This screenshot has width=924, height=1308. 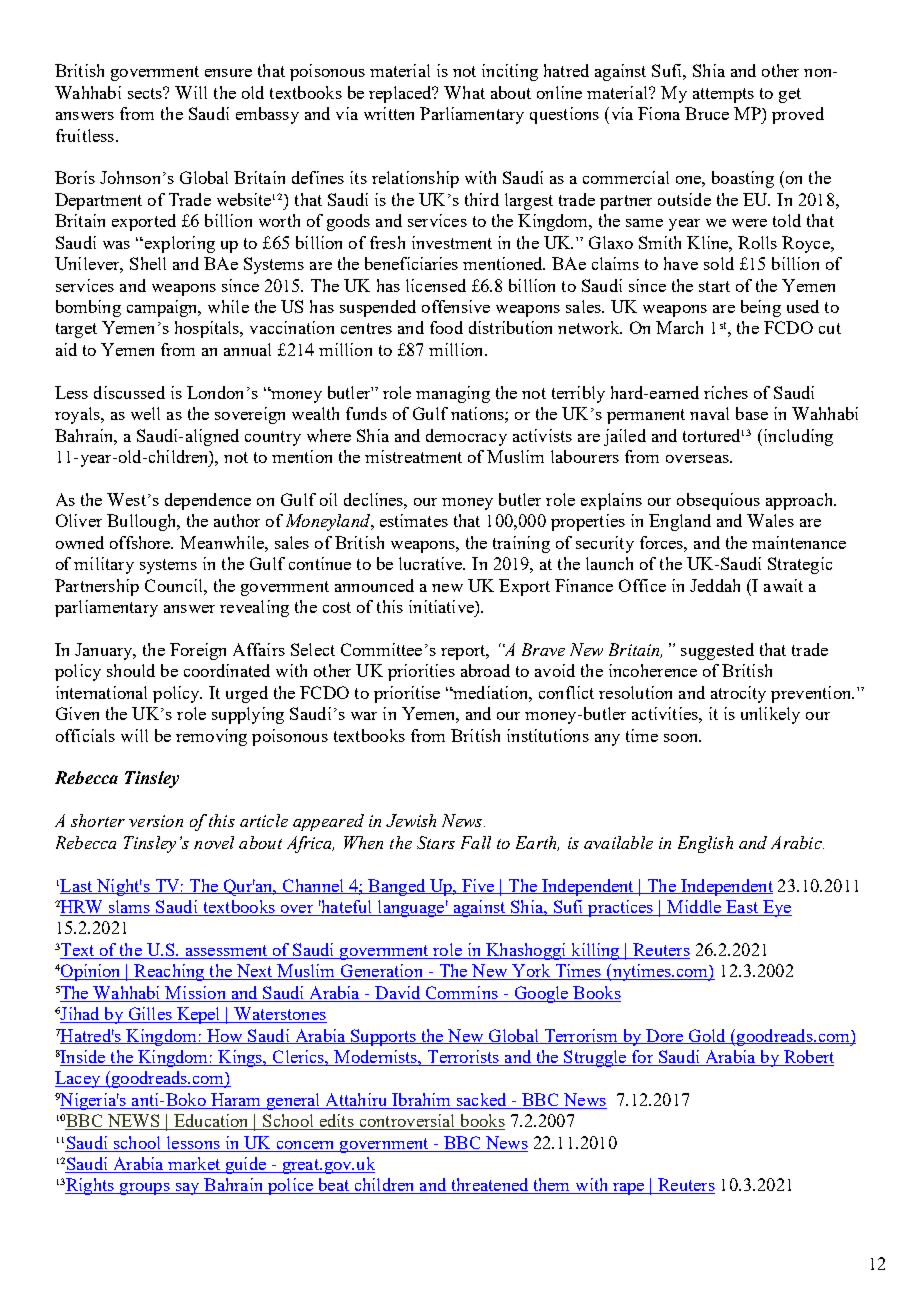 I want to click on Foreign, so click(x=198, y=651).
